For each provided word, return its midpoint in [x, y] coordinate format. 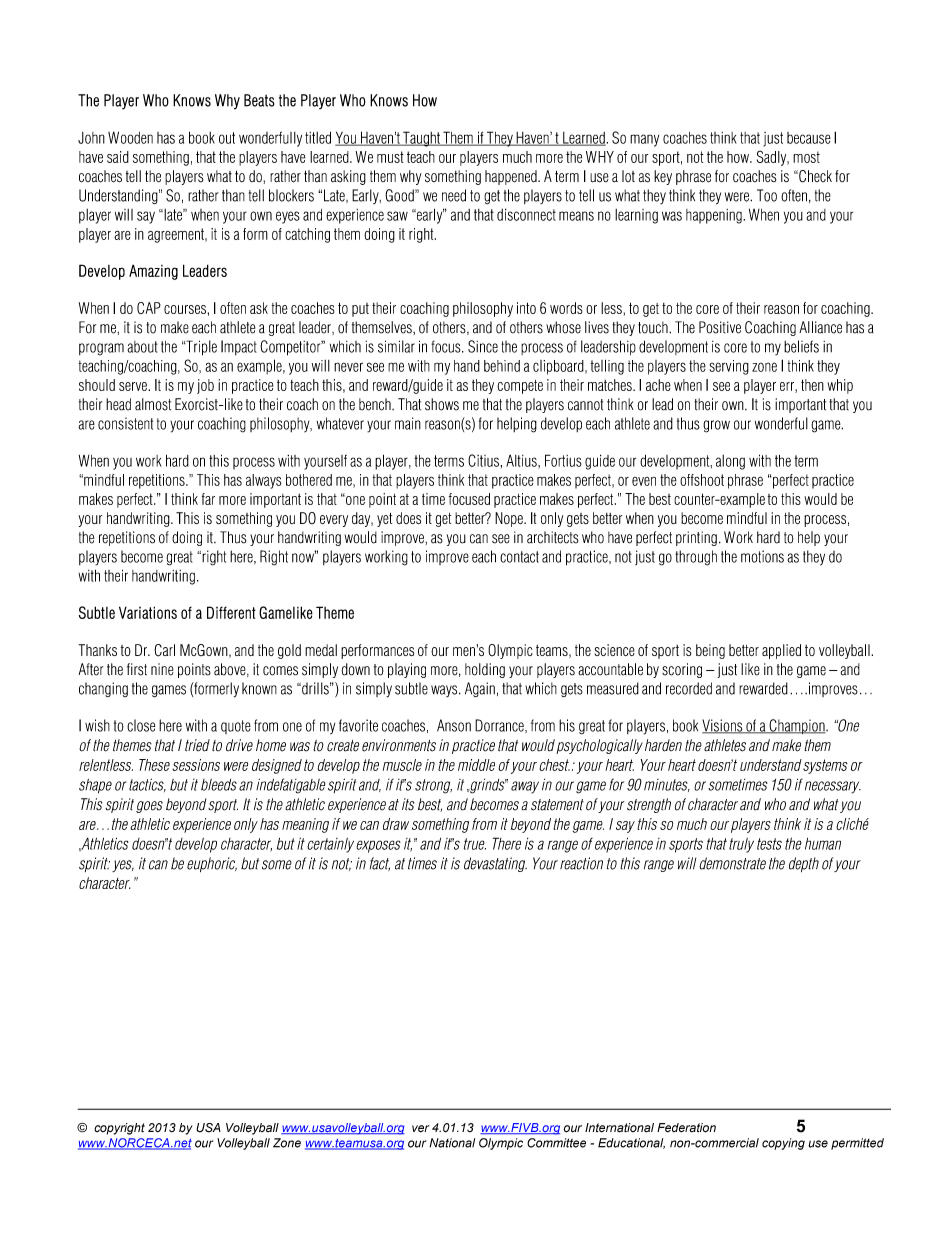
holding [485, 670]
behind [502, 366]
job [205, 386]
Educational [631, 1143]
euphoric [212, 864]
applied [781, 651]
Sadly [773, 158]
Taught [421, 139]
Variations [148, 612]
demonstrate [732, 863]
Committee [556, 1143]
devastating [495, 864]
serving [729, 367]
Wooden [130, 137]
